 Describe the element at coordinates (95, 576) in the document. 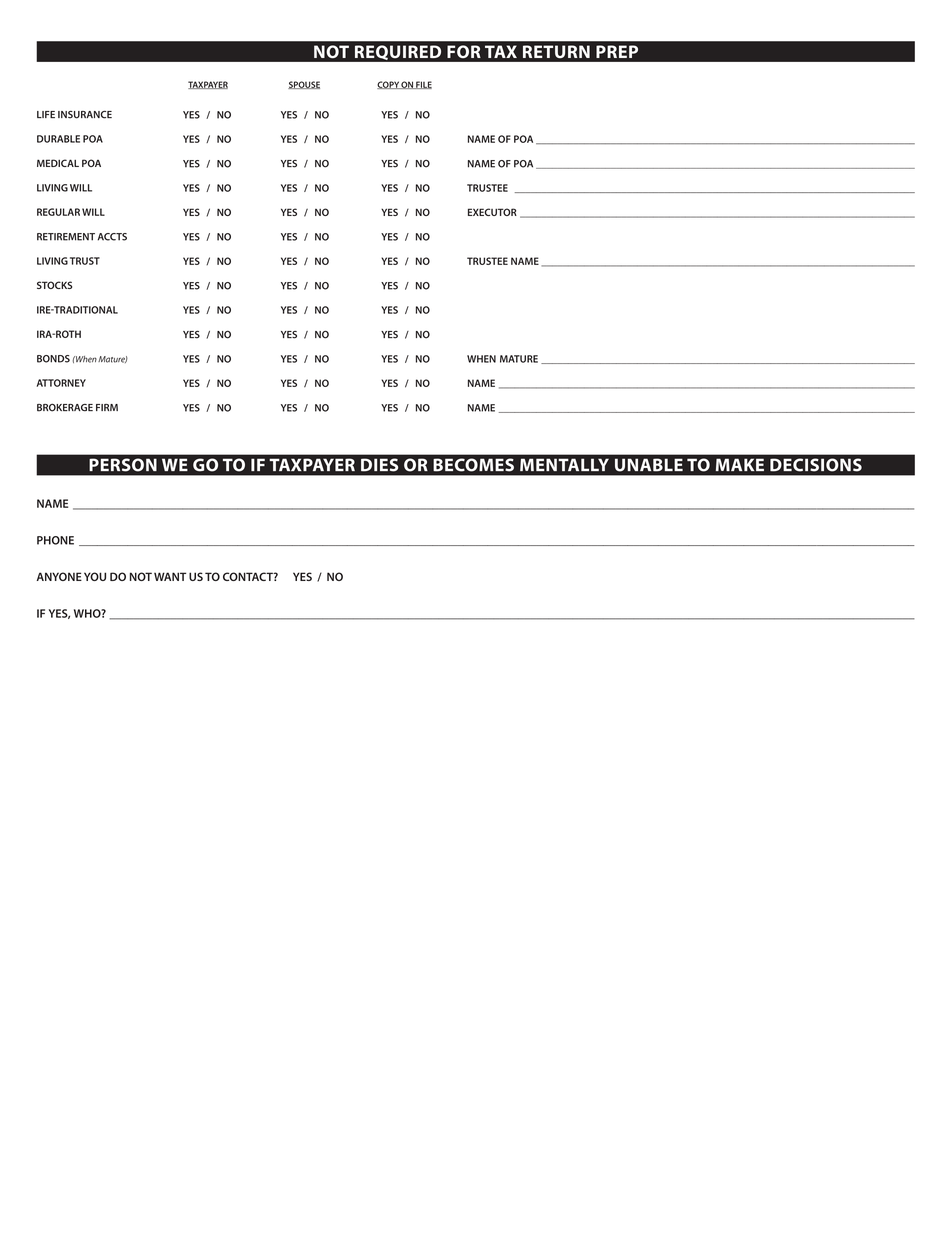

I see `YOU` at that location.
